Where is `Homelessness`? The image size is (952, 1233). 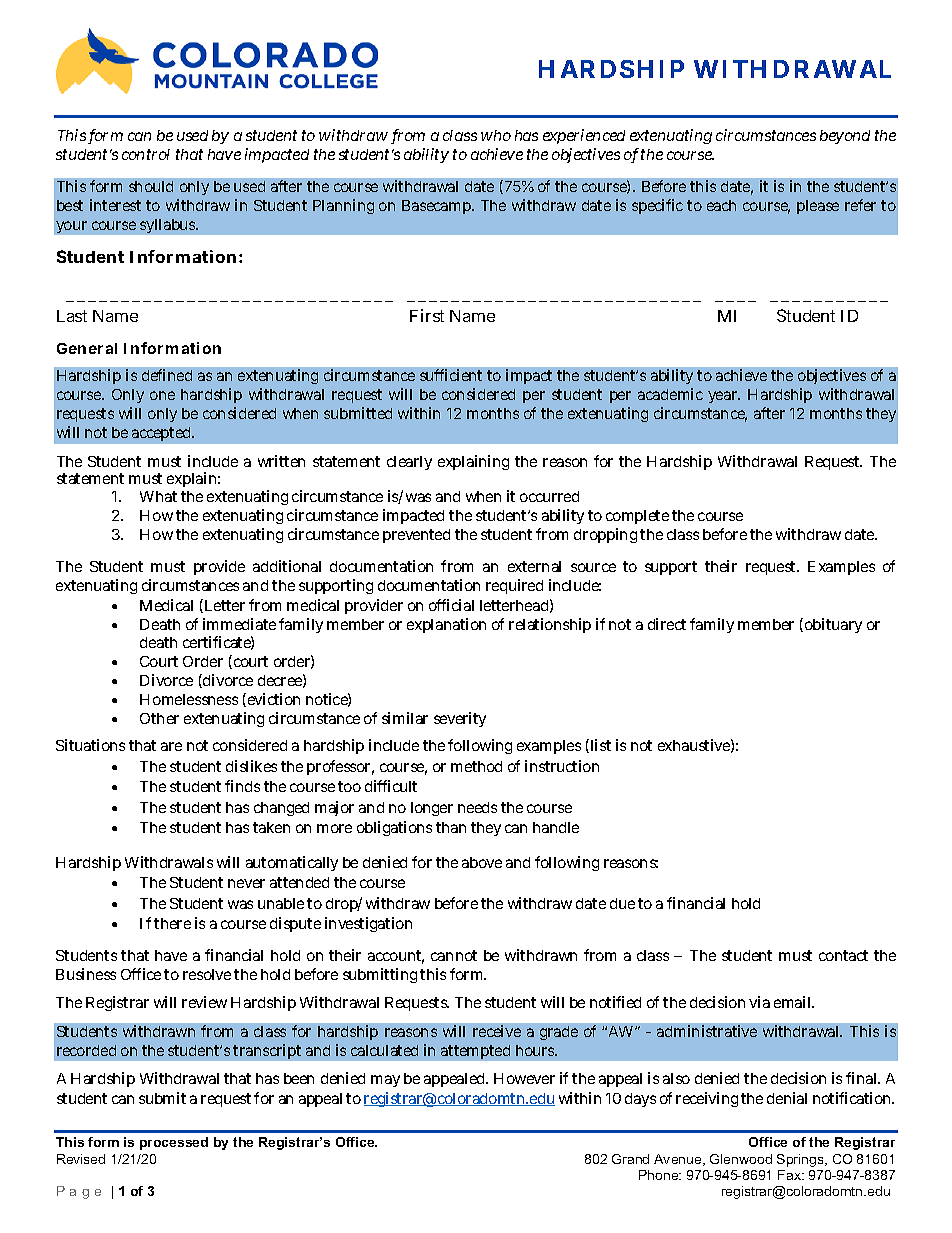 Homelessness is located at coordinates (189, 699).
